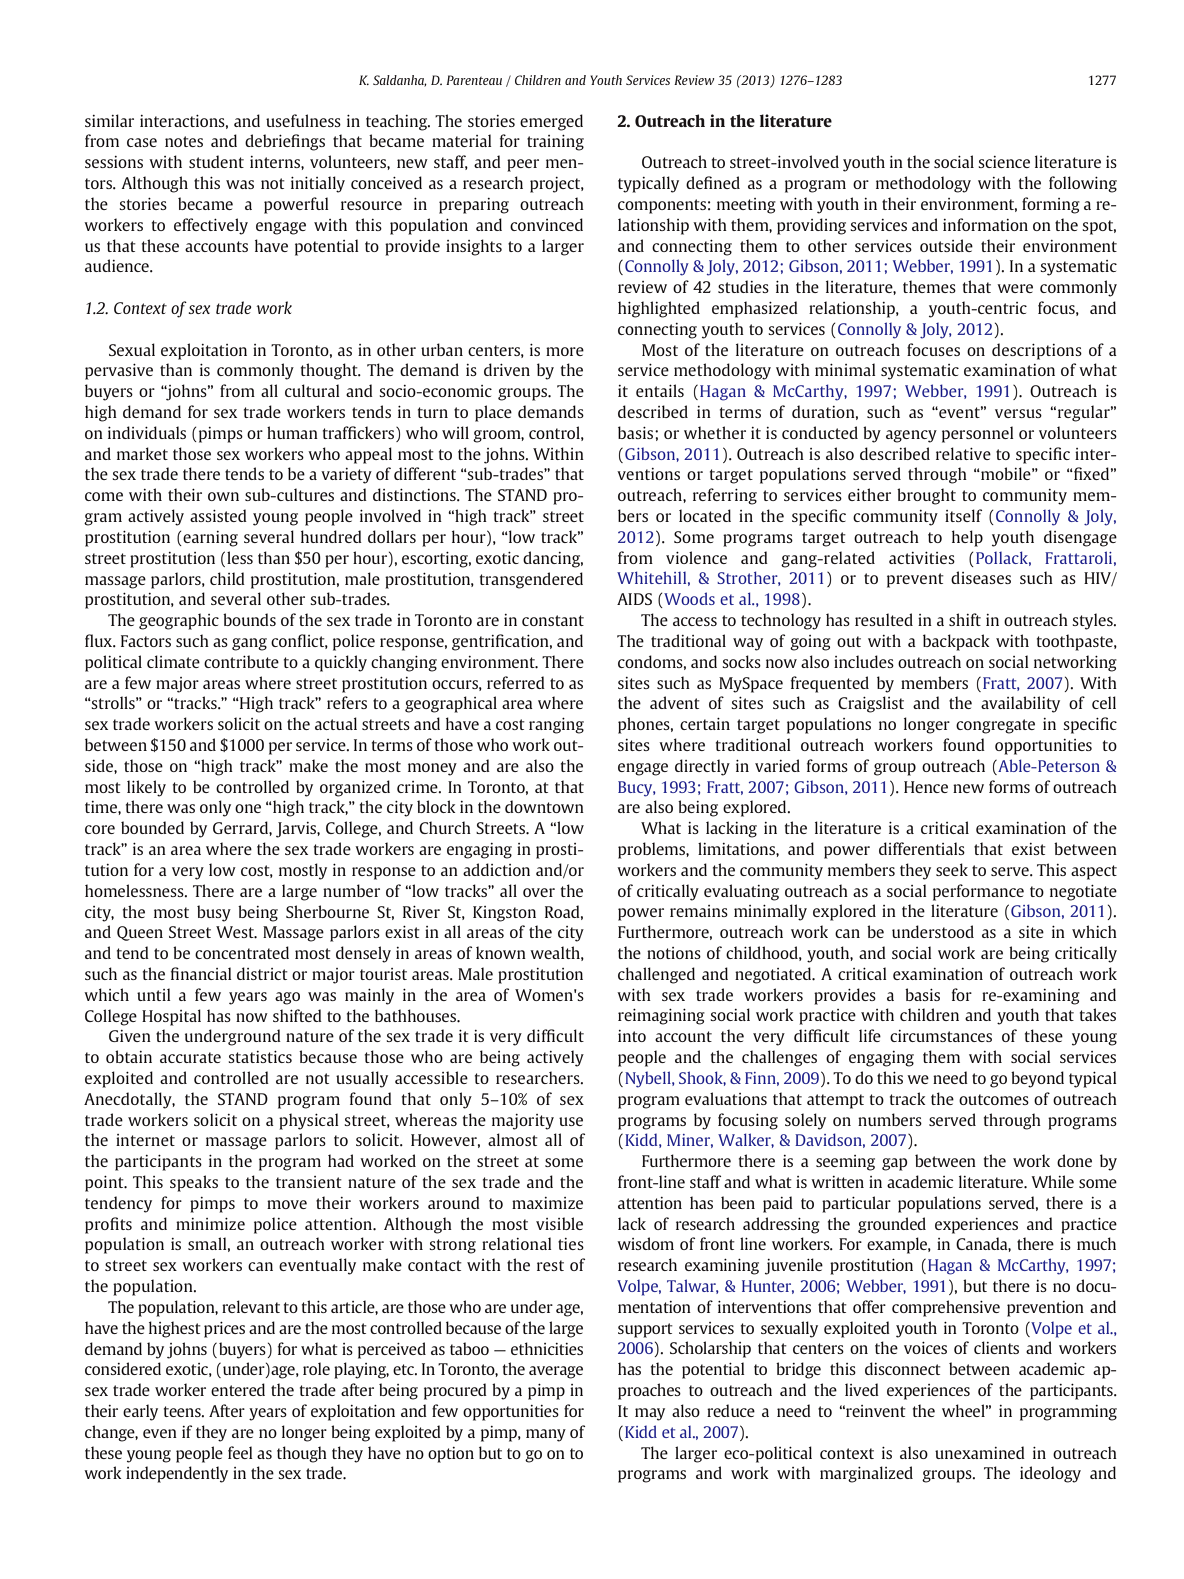 The width and height of the page is (1184, 1579). What do you see at coordinates (146, 788) in the page?
I see `likely` at bounding box center [146, 788].
